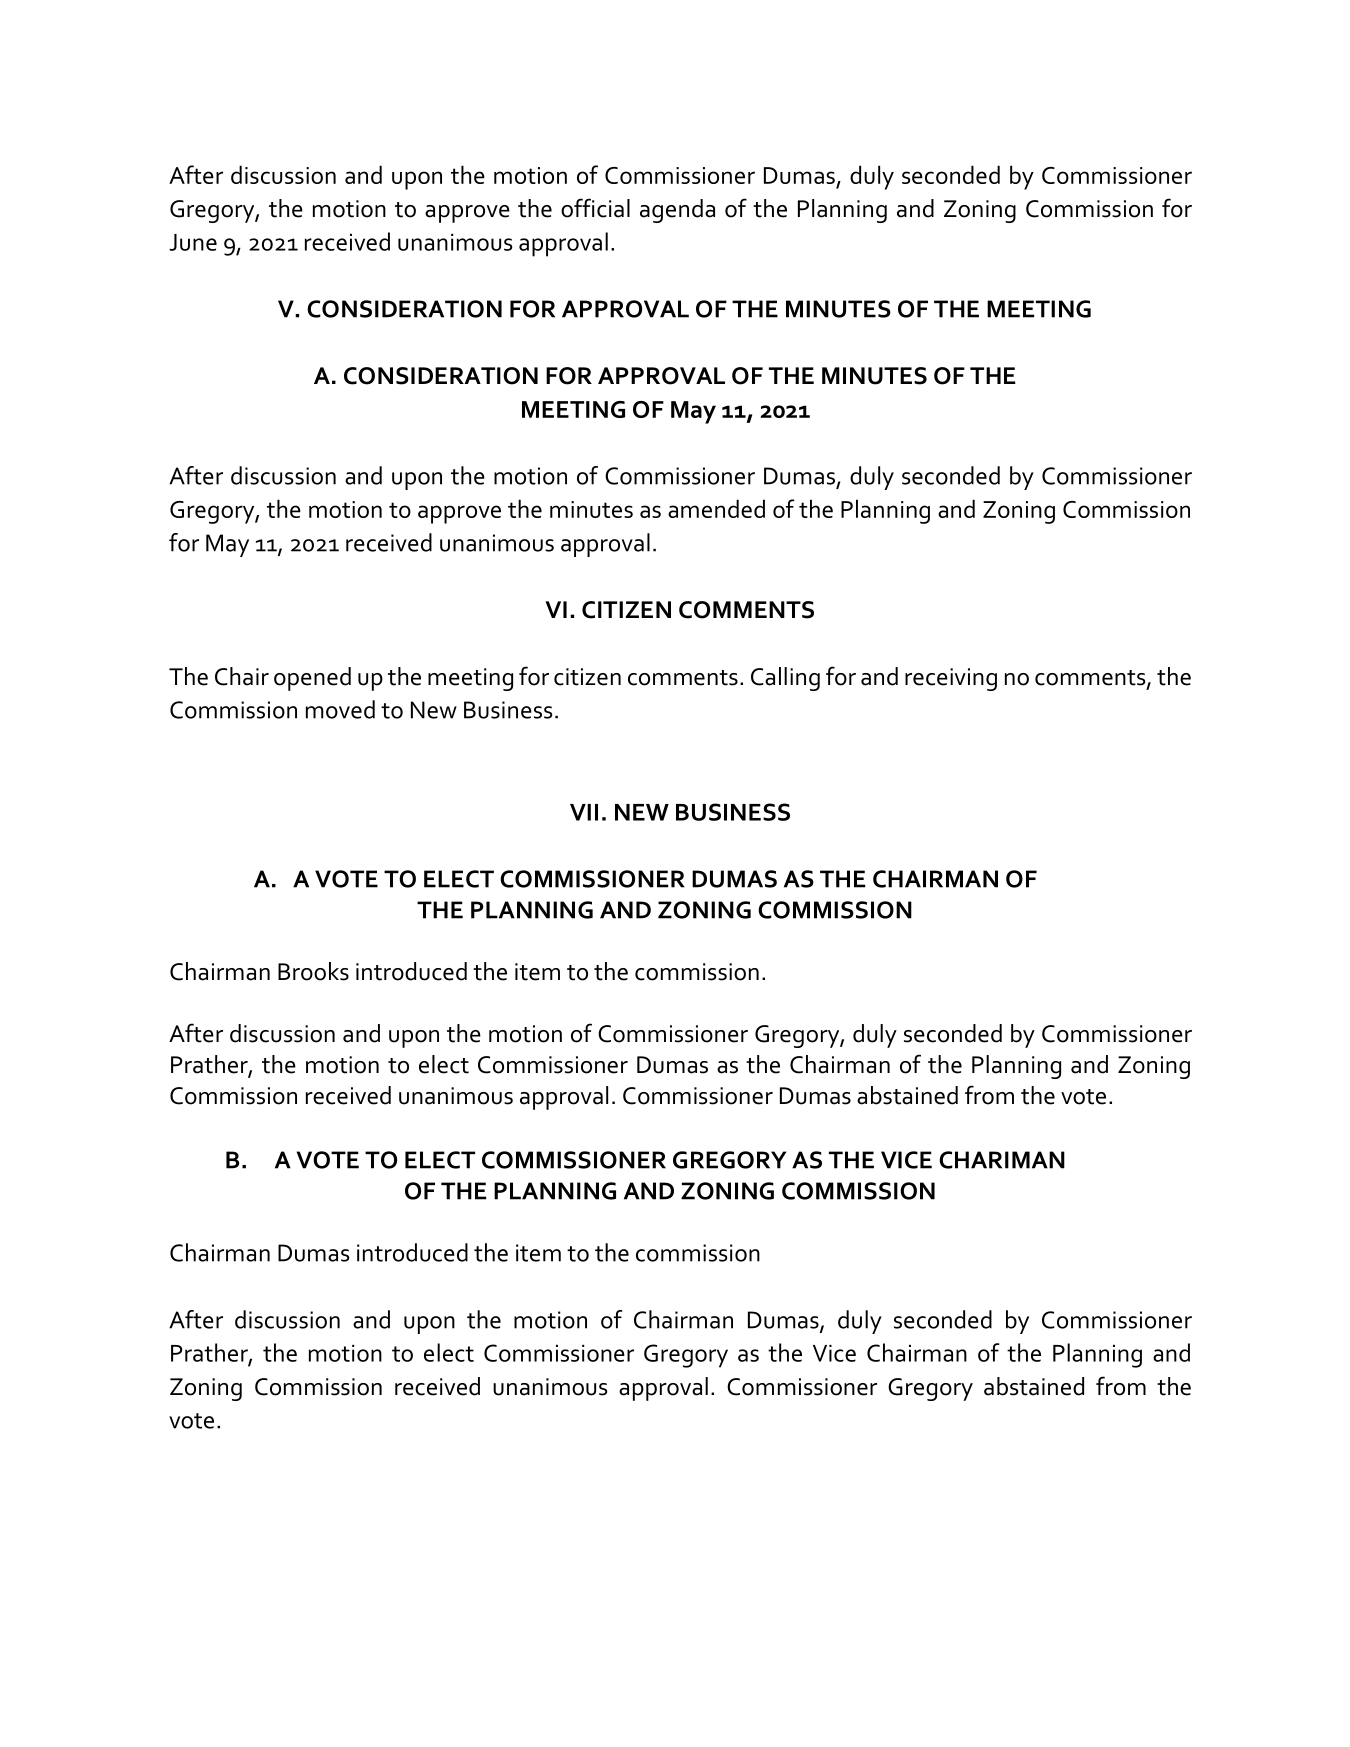 Image resolution: width=1350 pixels, height=1747 pixels. Describe the element at coordinates (595, 208) in the page. I see `official` at that location.
